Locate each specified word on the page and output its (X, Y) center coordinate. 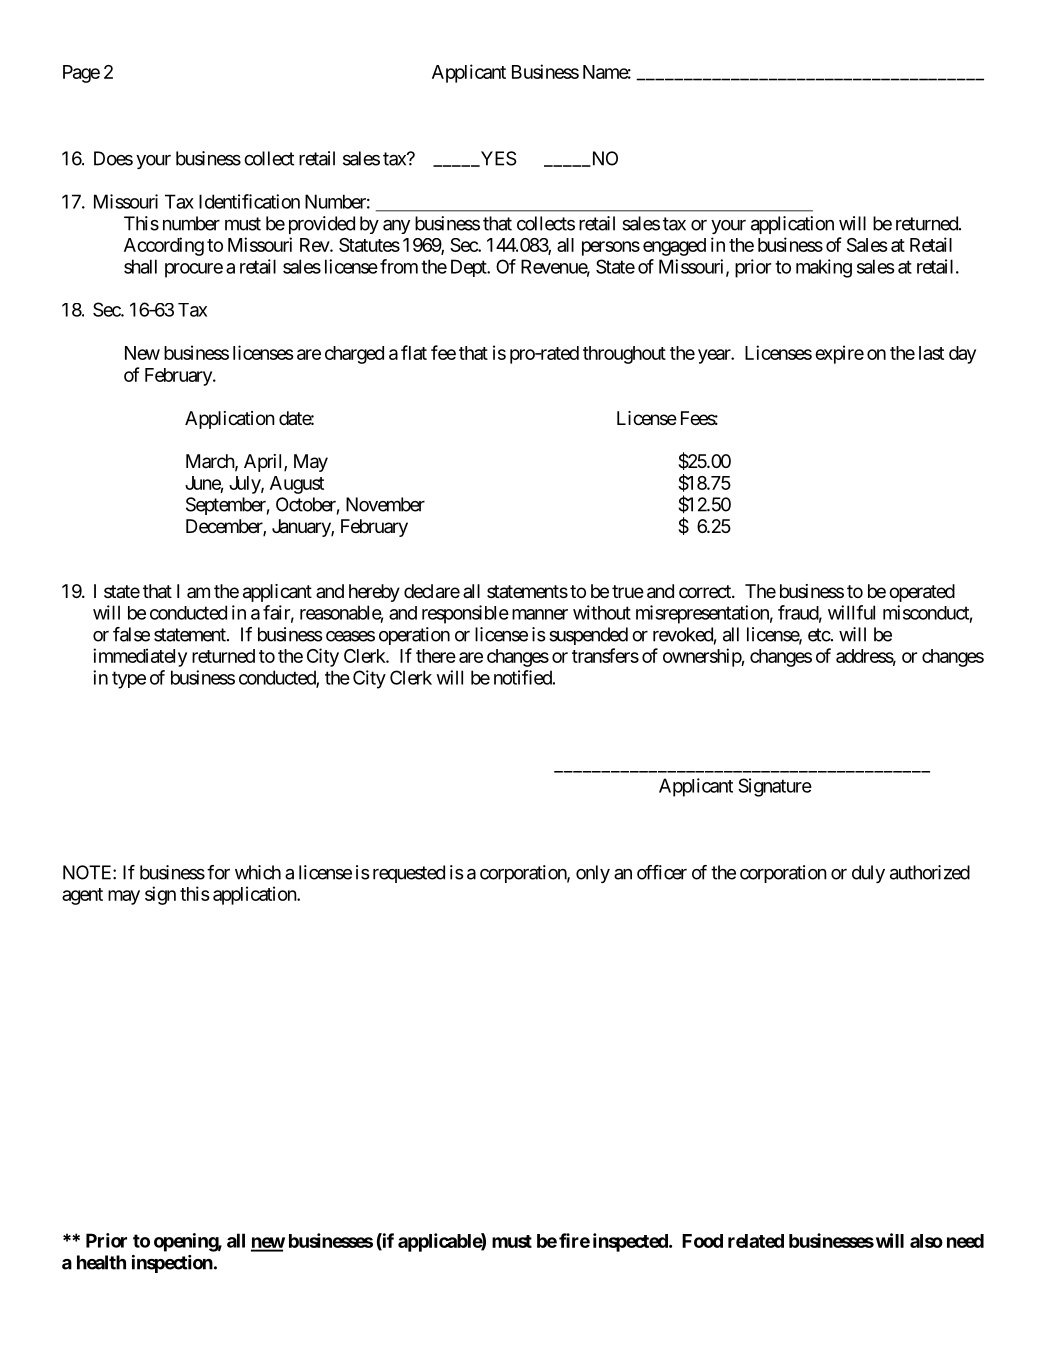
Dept (469, 268)
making (824, 268)
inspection (172, 1264)
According (164, 246)
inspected (631, 1242)
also (926, 1241)
